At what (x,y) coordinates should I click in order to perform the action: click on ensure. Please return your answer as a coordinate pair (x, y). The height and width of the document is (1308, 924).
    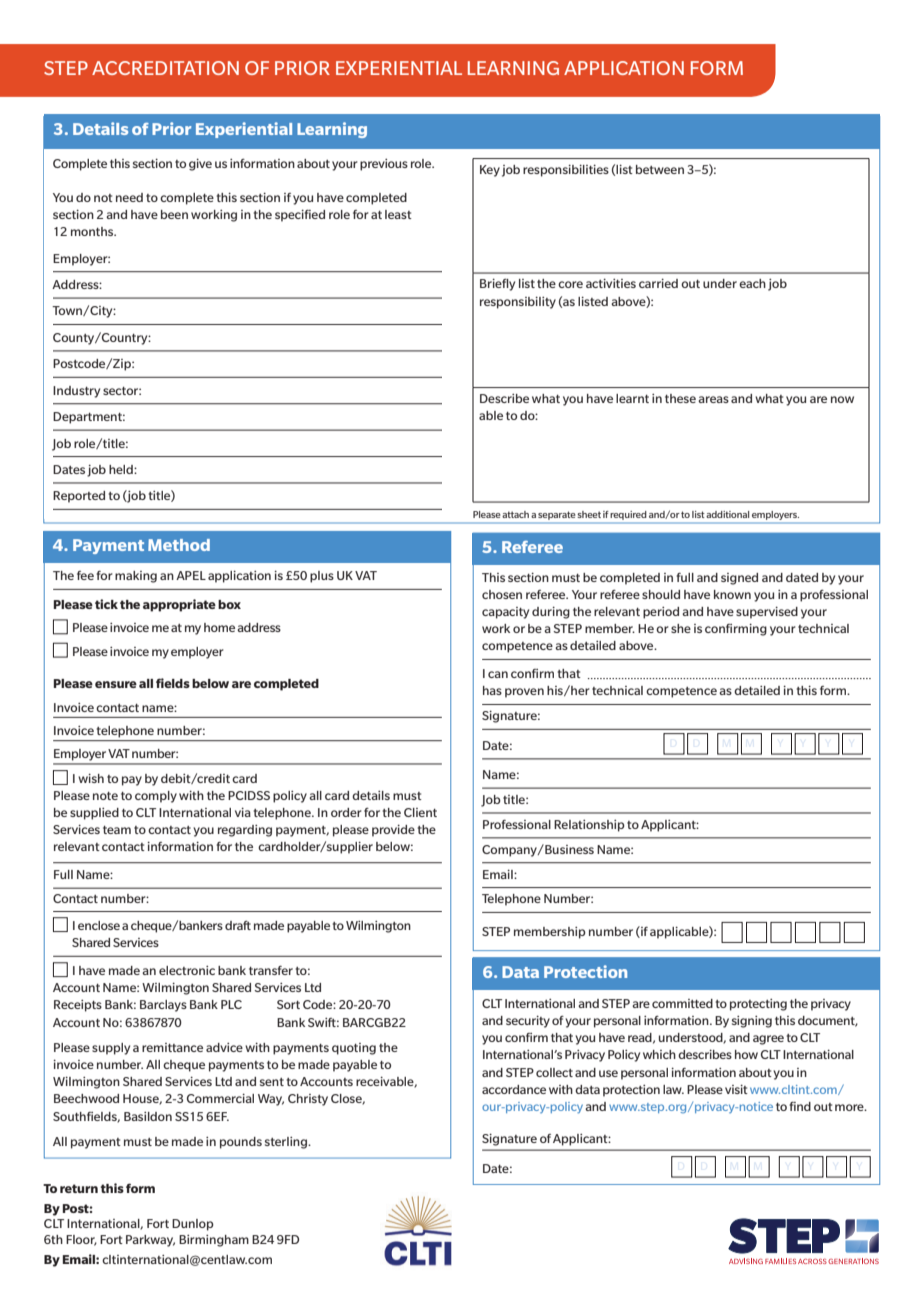
    Looking at the image, I should click on (116, 684).
